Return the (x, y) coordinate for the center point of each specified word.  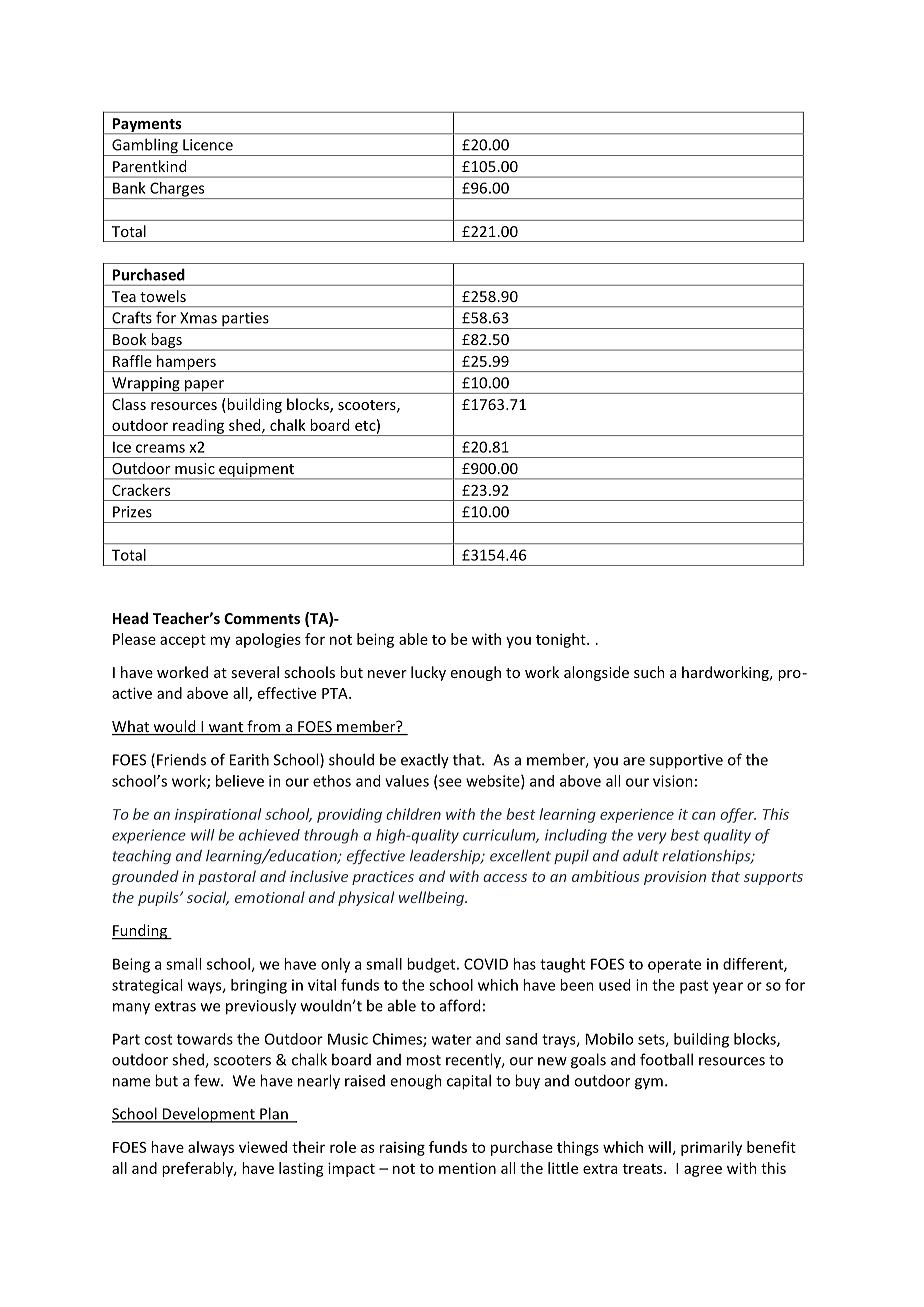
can (703, 816)
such (649, 672)
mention (467, 1168)
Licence (208, 145)
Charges (177, 190)
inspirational (218, 815)
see (450, 782)
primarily (711, 1148)
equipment (256, 471)
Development (208, 1115)
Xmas (198, 318)
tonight (562, 640)
